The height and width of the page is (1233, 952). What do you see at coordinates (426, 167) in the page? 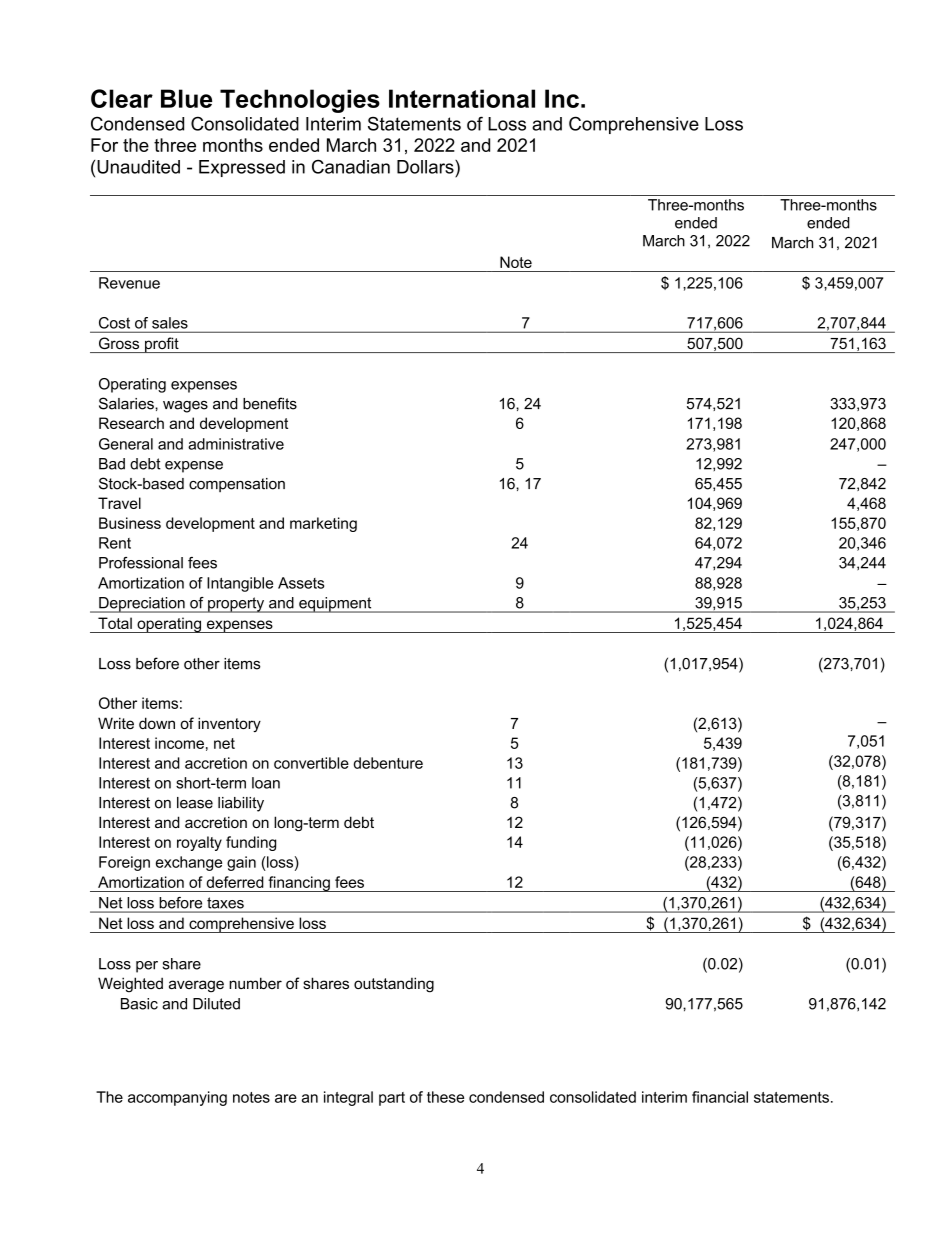
I see `Dollars` at bounding box center [426, 167].
